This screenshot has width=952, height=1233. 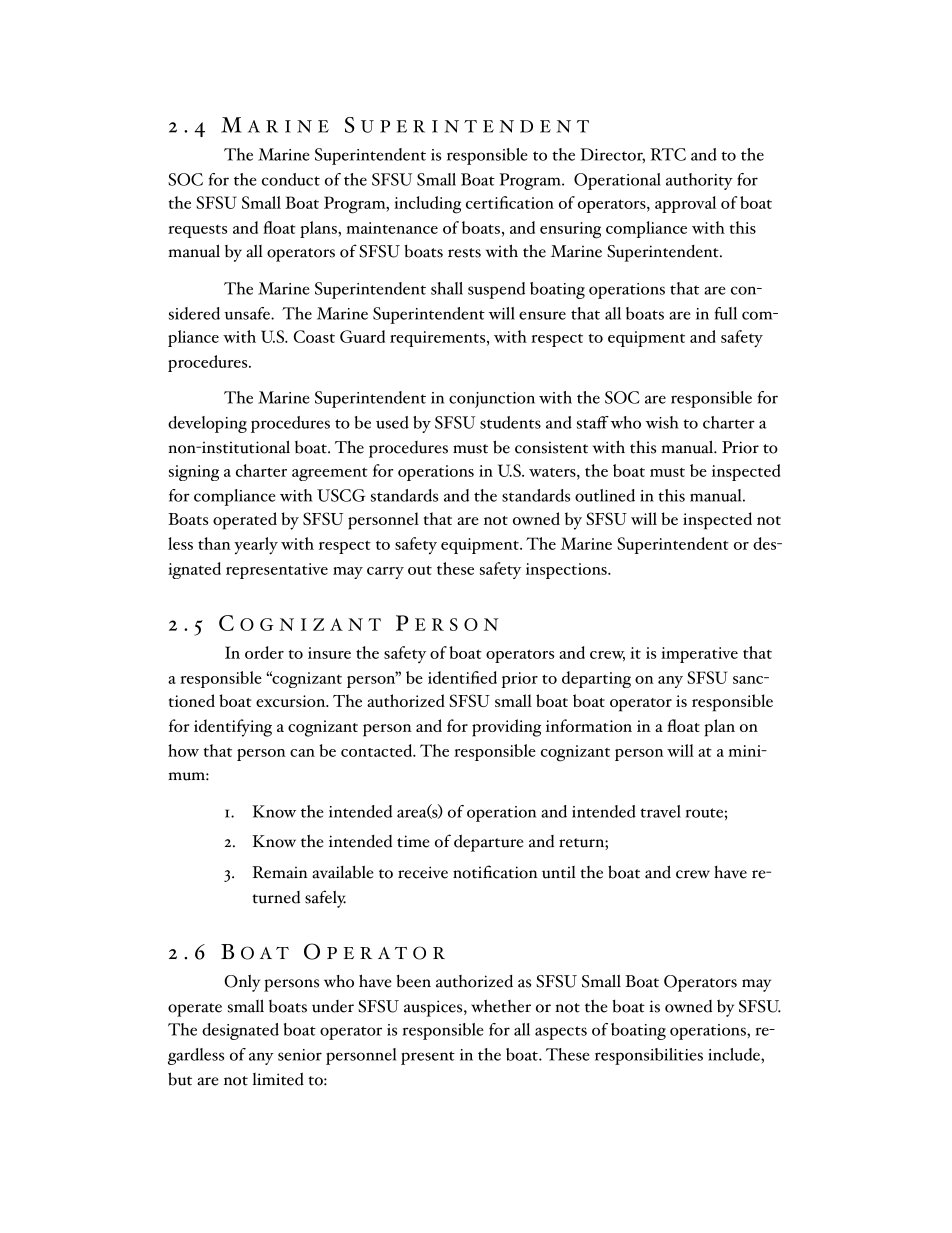 What do you see at coordinates (699, 181) in the screenshot?
I see `authority` at bounding box center [699, 181].
